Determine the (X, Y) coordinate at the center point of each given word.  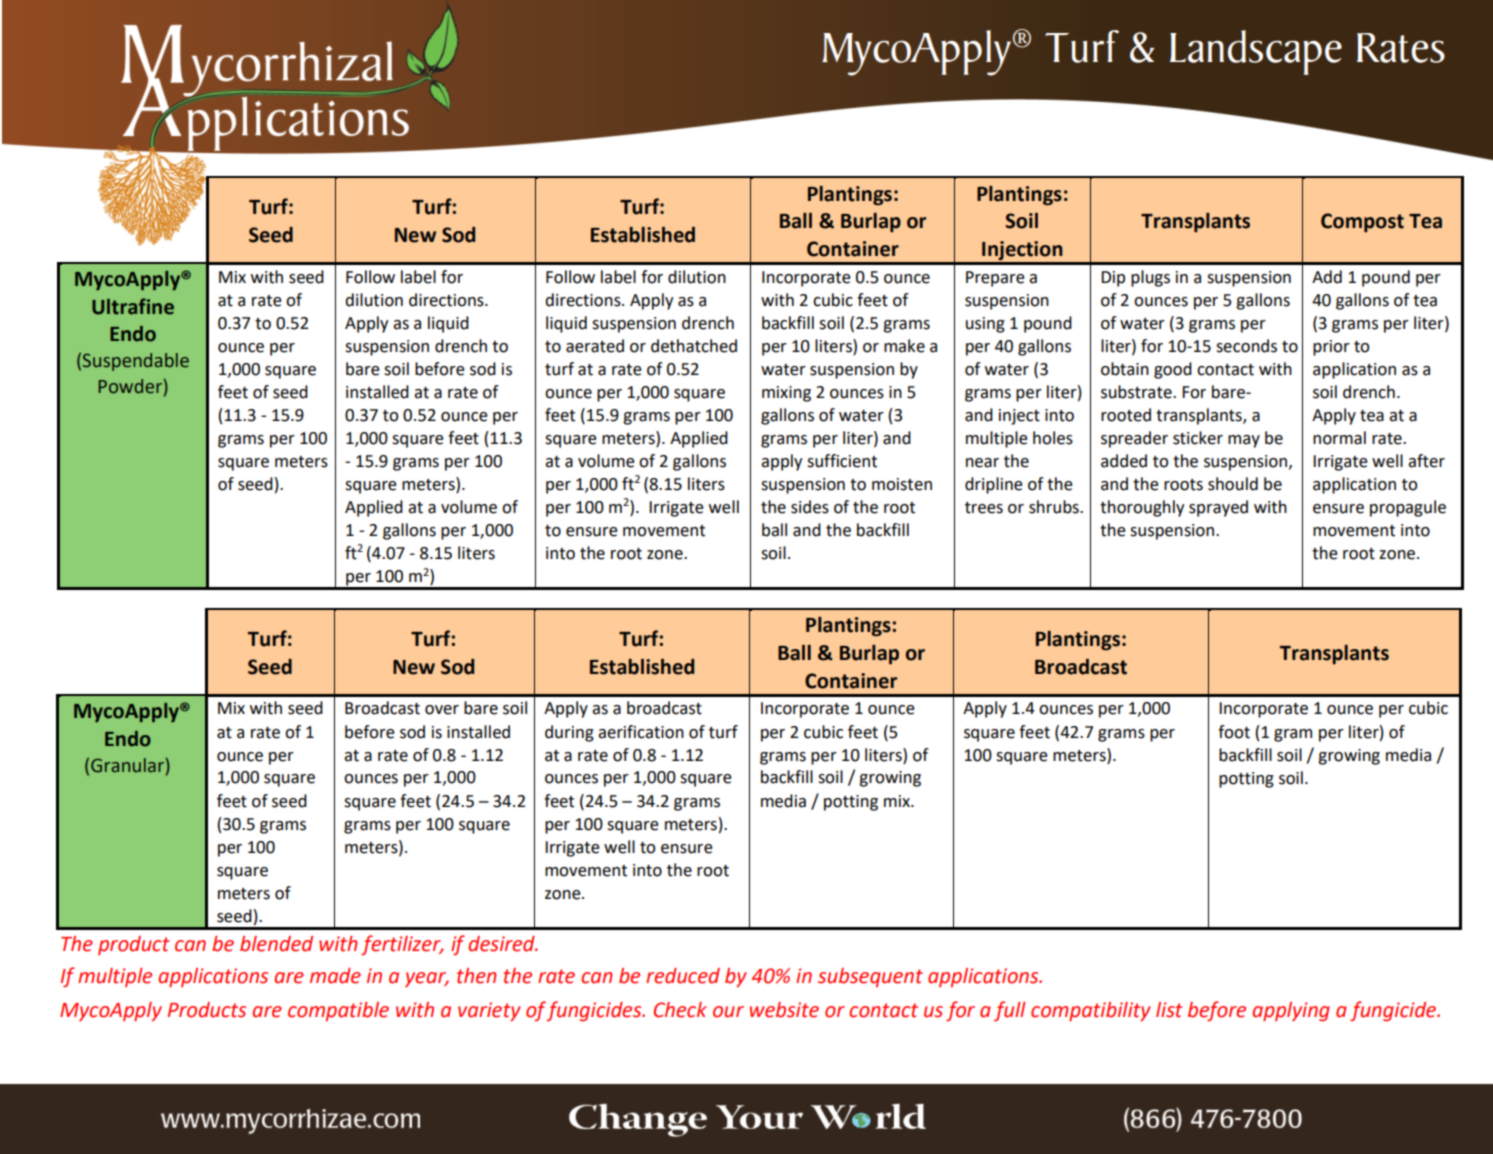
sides (810, 507)
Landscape (1256, 52)
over (442, 710)
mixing (786, 394)
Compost (1362, 223)
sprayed (1218, 508)
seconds (1246, 346)
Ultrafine (133, 306)
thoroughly (1142, 508)
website (784, 1010)
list (1169, 1010)
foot (1234, 732)
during (569, 733)
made (335, 976)
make (904, 346)
